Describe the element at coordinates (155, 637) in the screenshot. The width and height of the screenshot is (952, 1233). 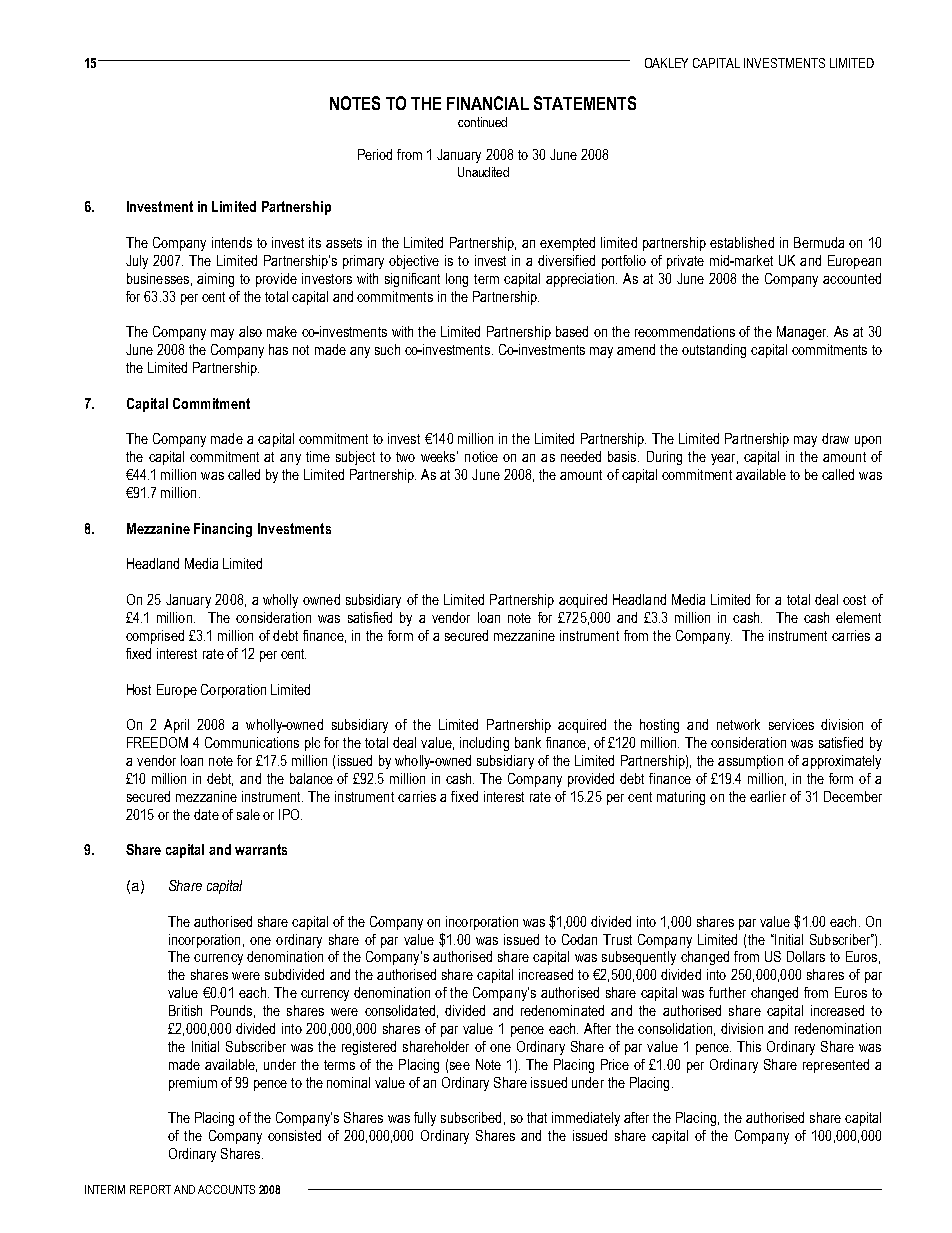
I see `comprised` at that location.
